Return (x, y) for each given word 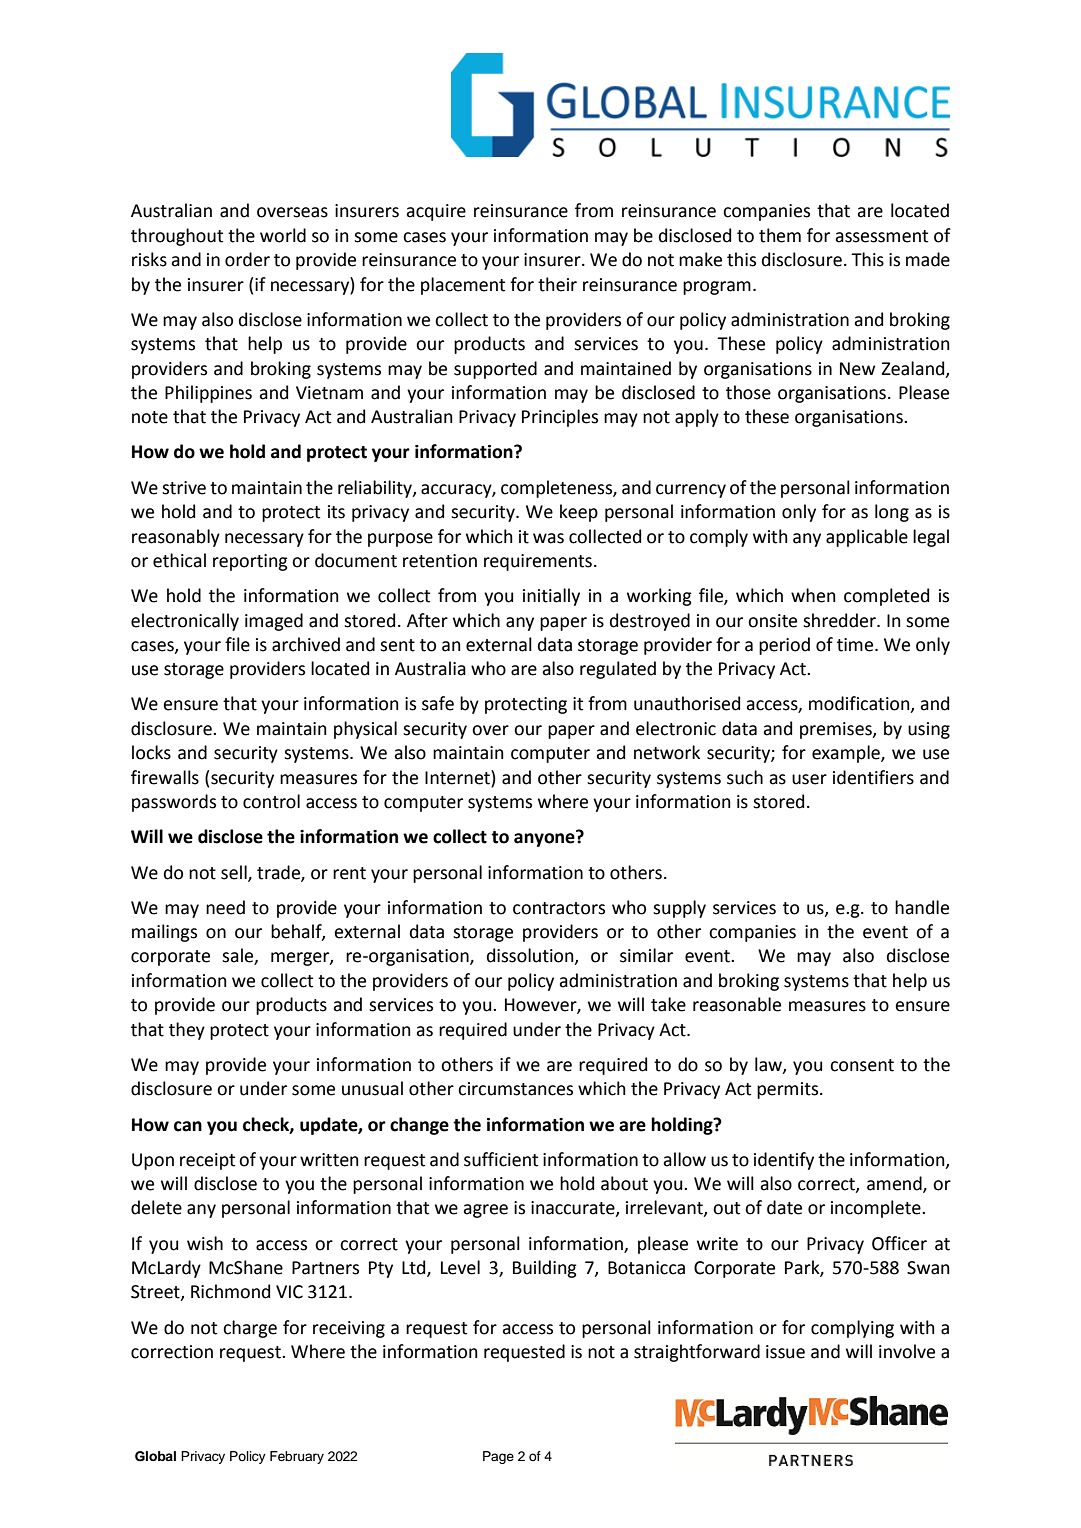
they (187, 1031)
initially (551, 597)
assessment (881, 236)
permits (789, 1090)
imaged (274, 622)
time (856, 645)
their (557, 284)
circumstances (515, 1089)
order (247, 259)
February (297, 1457)
